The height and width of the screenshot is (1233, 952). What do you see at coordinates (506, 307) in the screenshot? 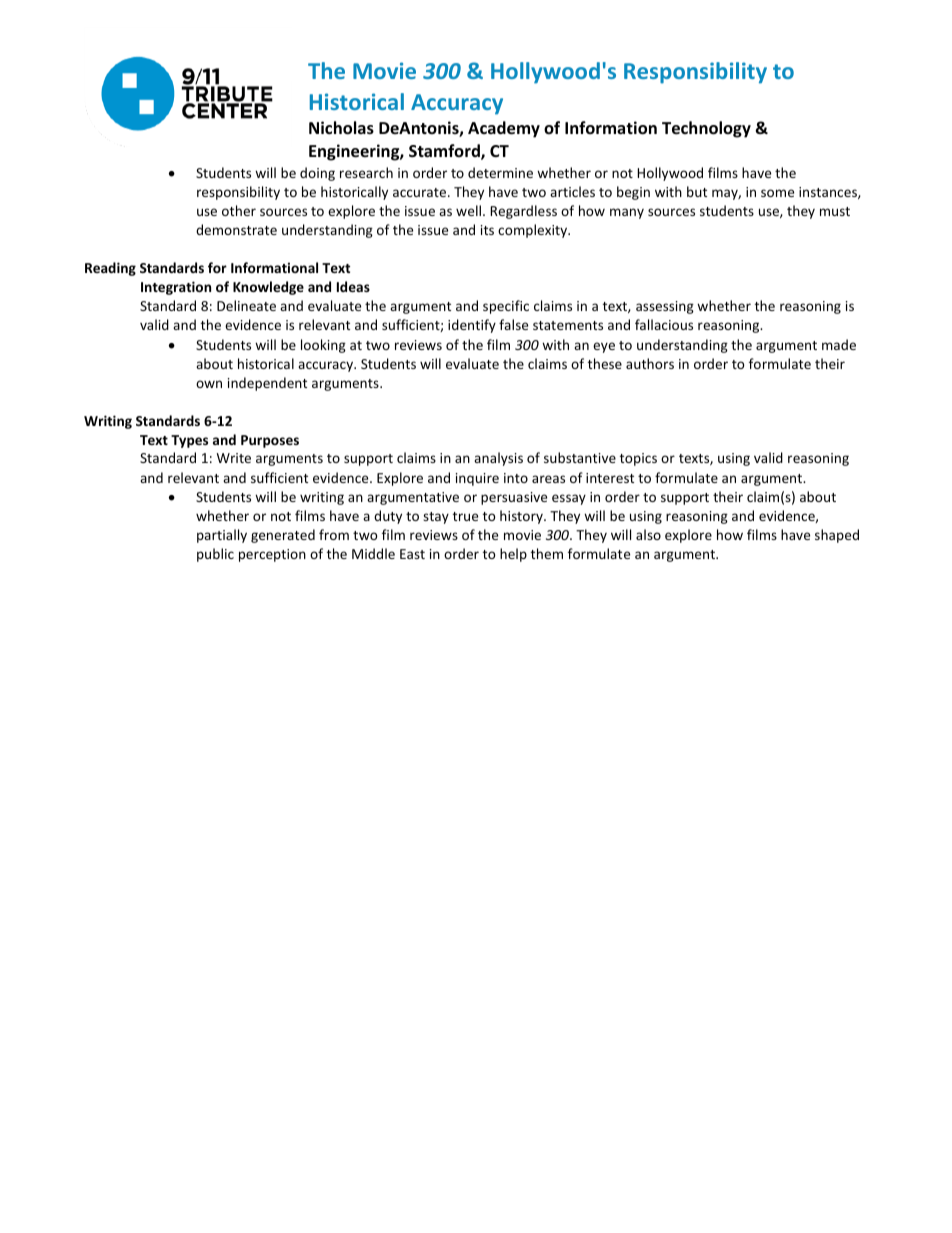
I see `specific` at bounding box center [506, 307].
